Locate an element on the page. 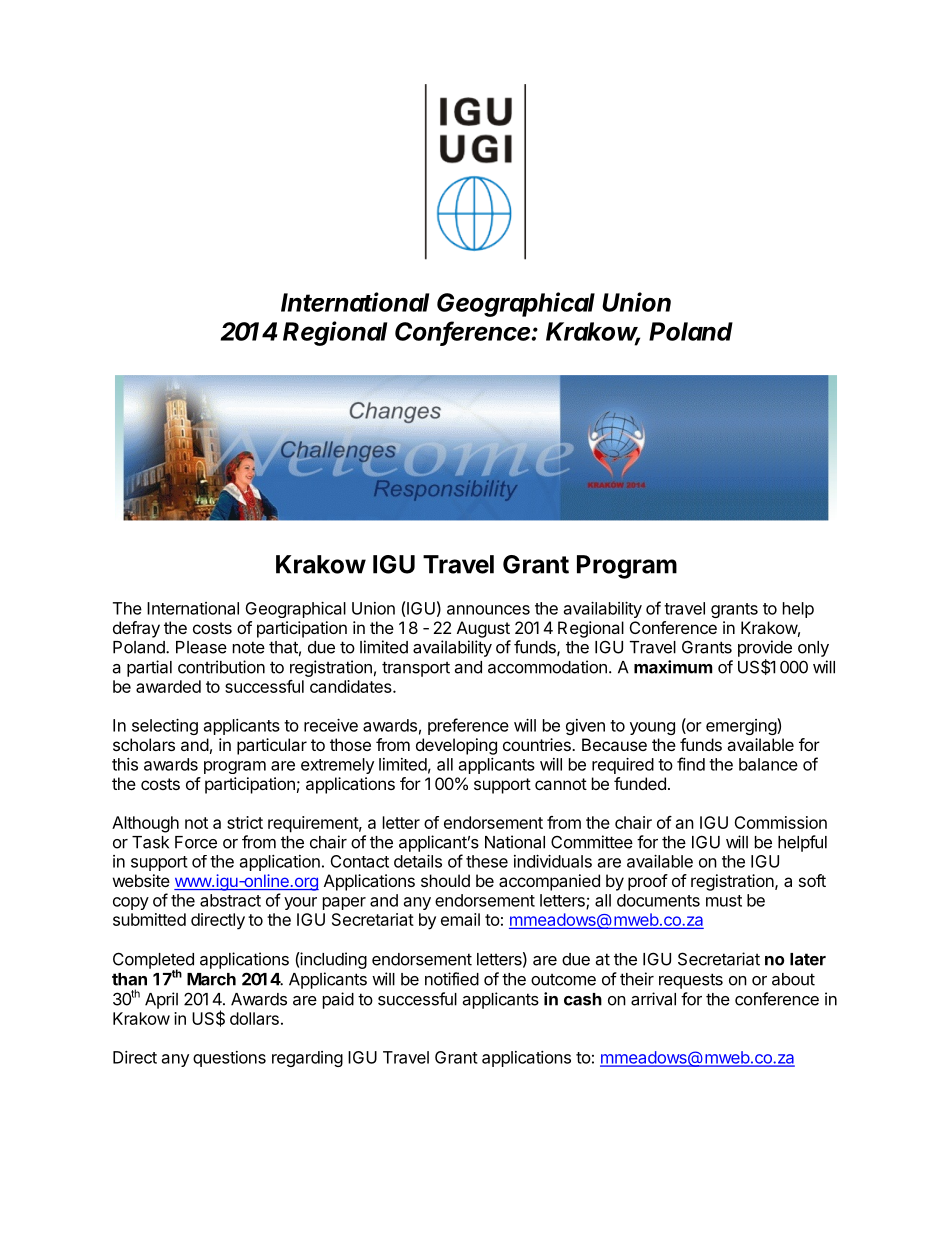  emerging is located at coordinates (742, 726).
